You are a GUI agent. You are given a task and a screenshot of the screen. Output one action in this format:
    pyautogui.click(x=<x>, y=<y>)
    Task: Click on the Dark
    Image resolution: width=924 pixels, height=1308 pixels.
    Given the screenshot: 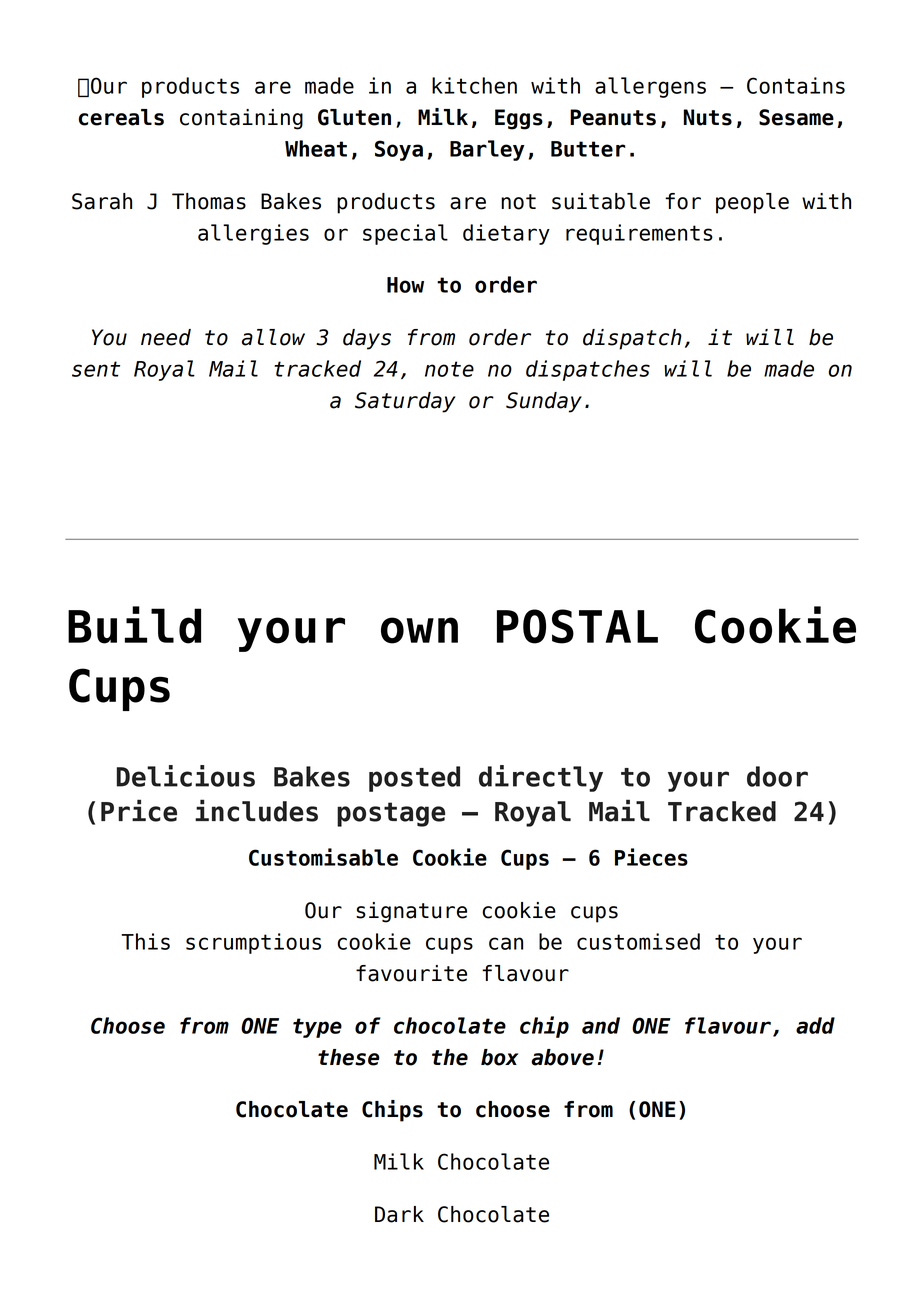 What is the action you would take?
    pyautogui.click(x=399, y=1214)
